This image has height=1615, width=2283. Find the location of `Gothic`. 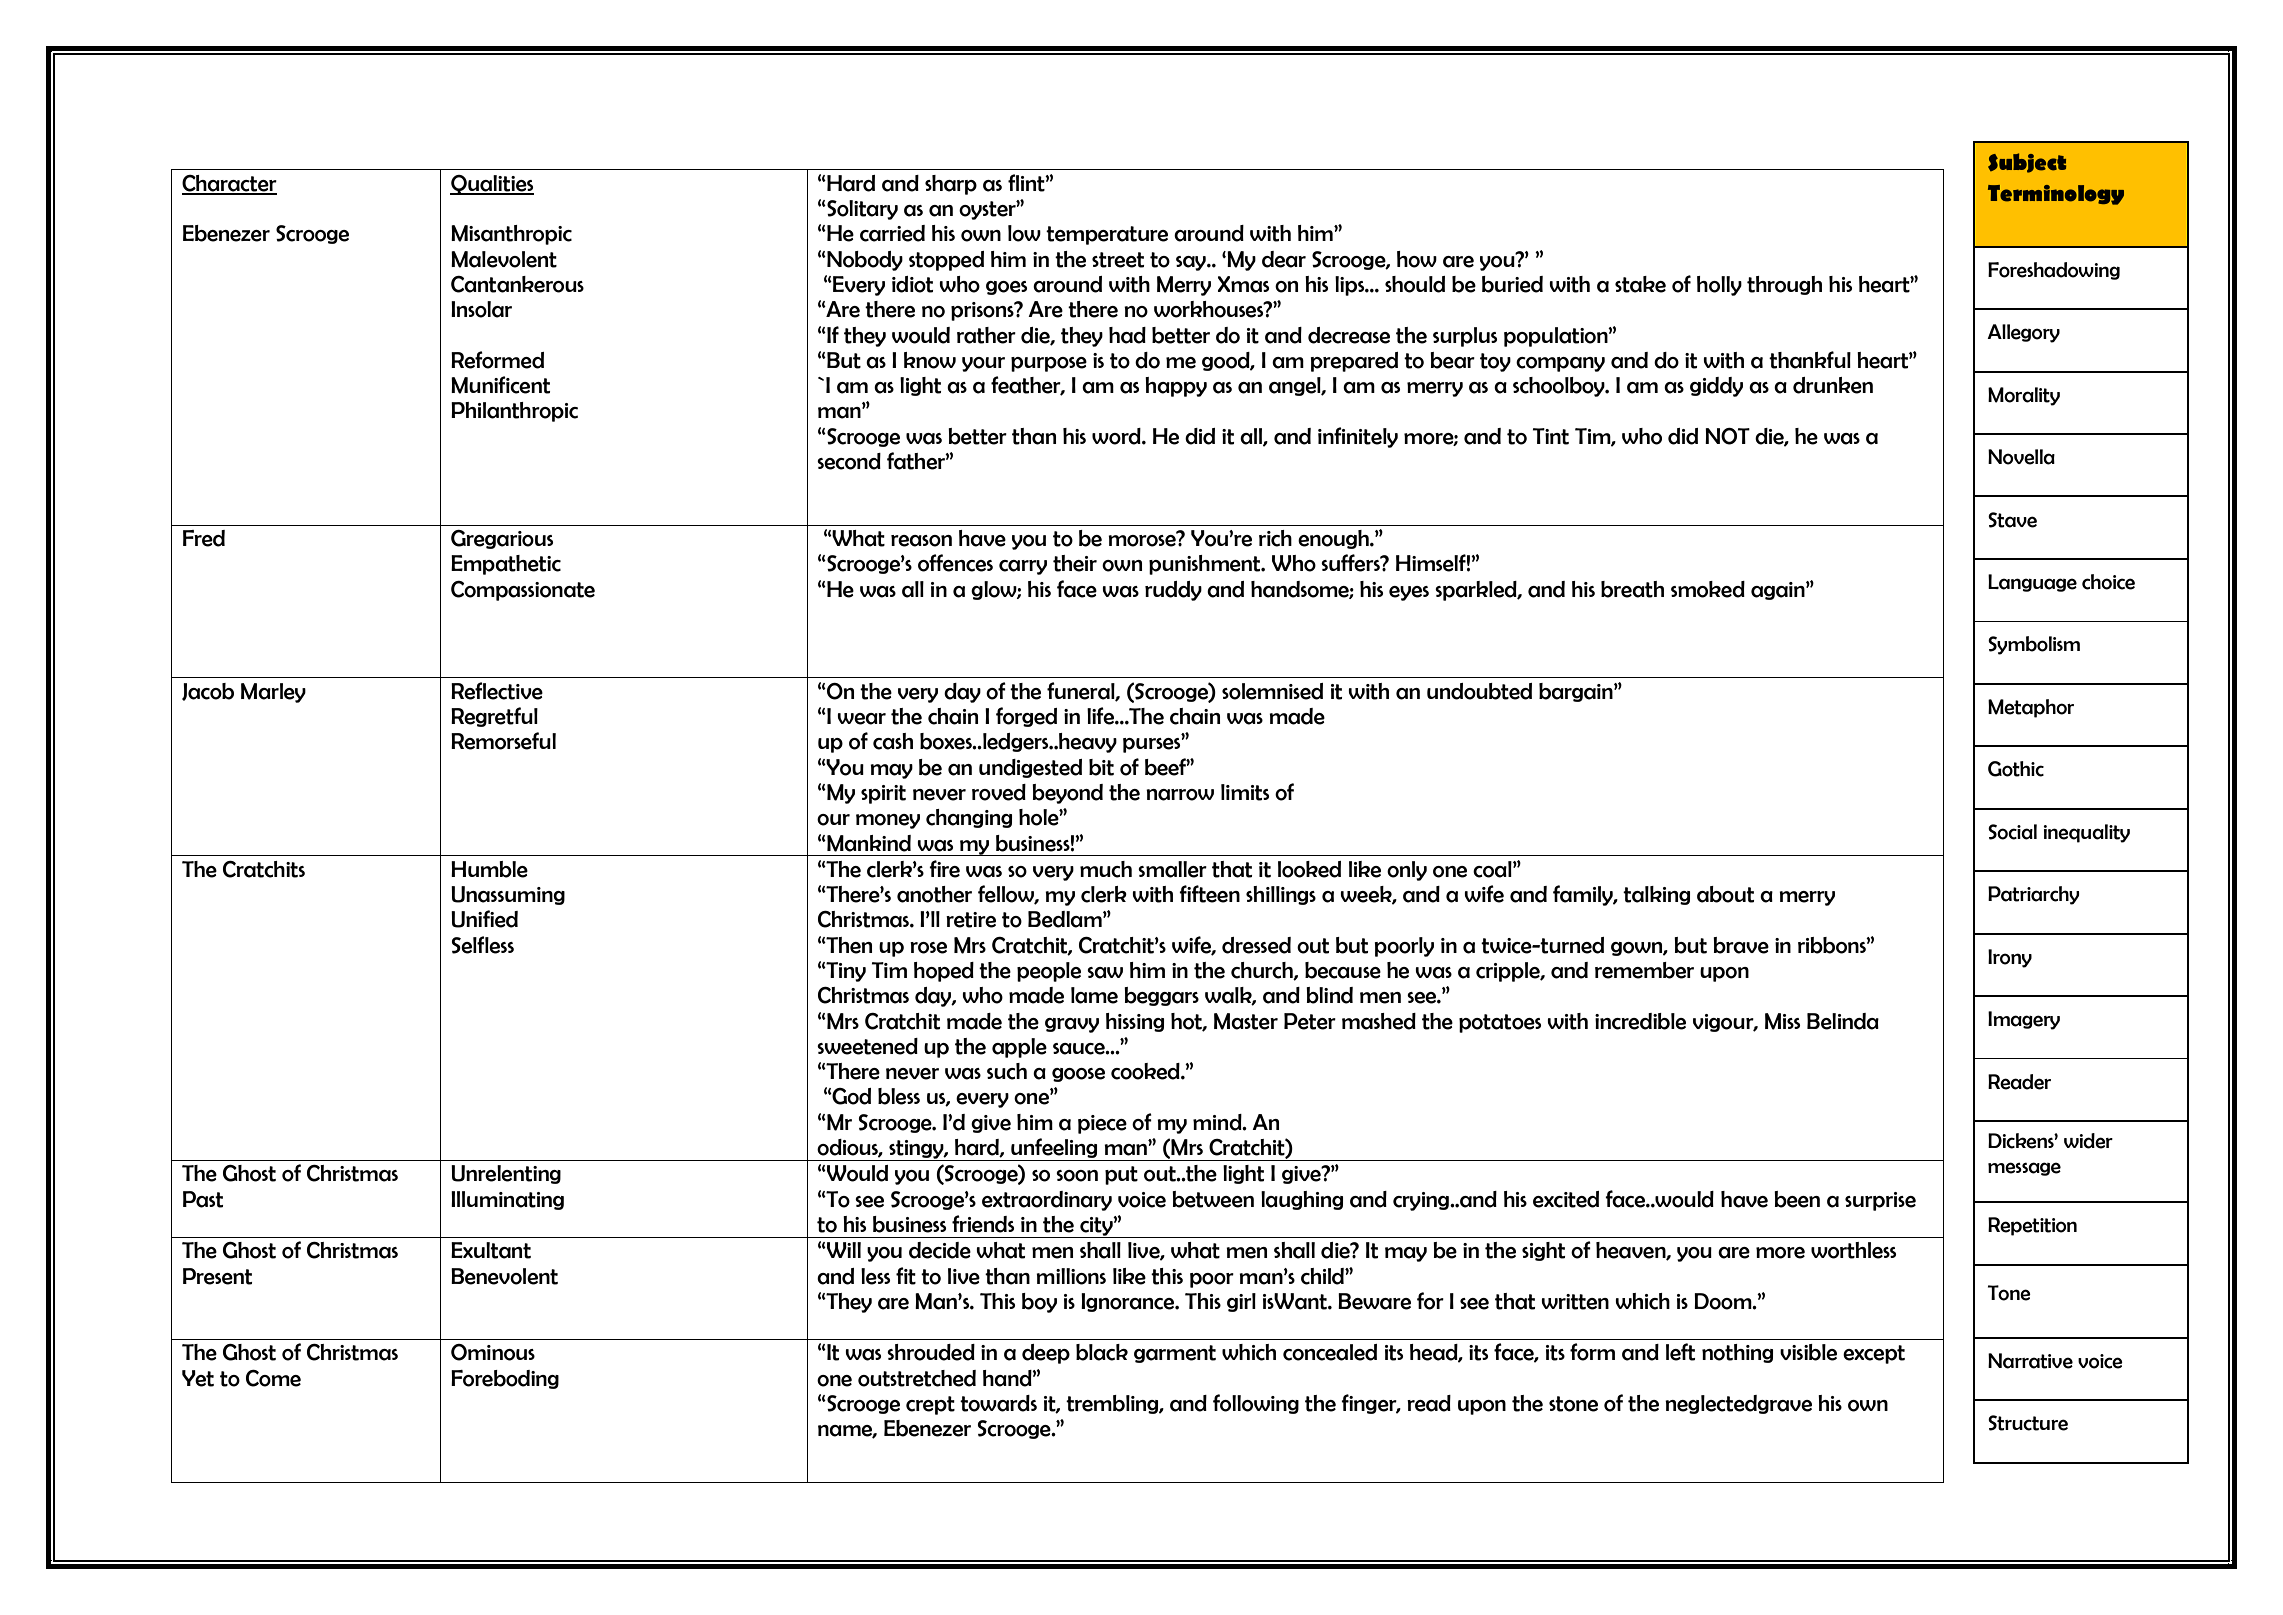

Gothic is located at coordinates (2016, 769).
